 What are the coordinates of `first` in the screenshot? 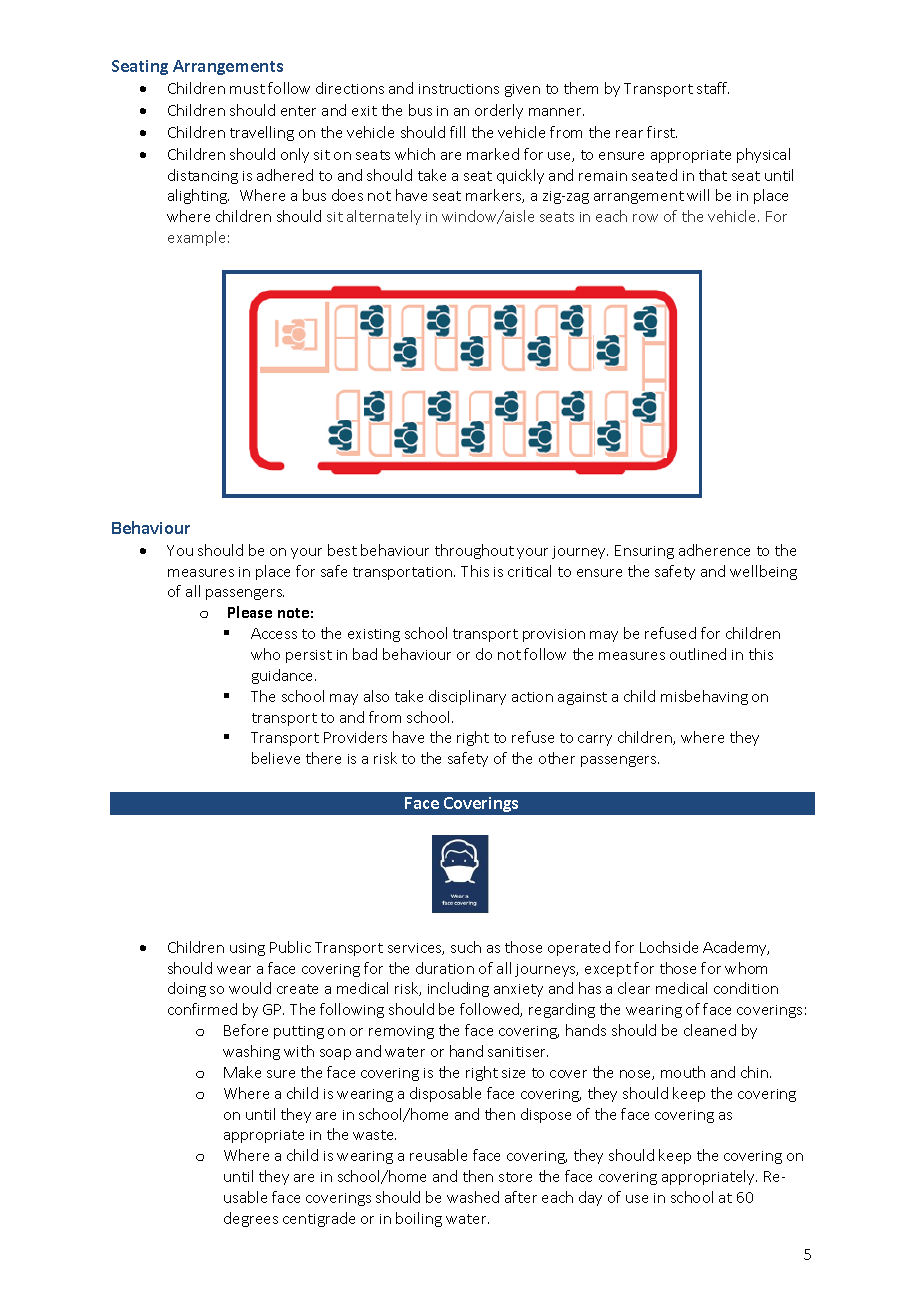 It's located at (662, 132).
